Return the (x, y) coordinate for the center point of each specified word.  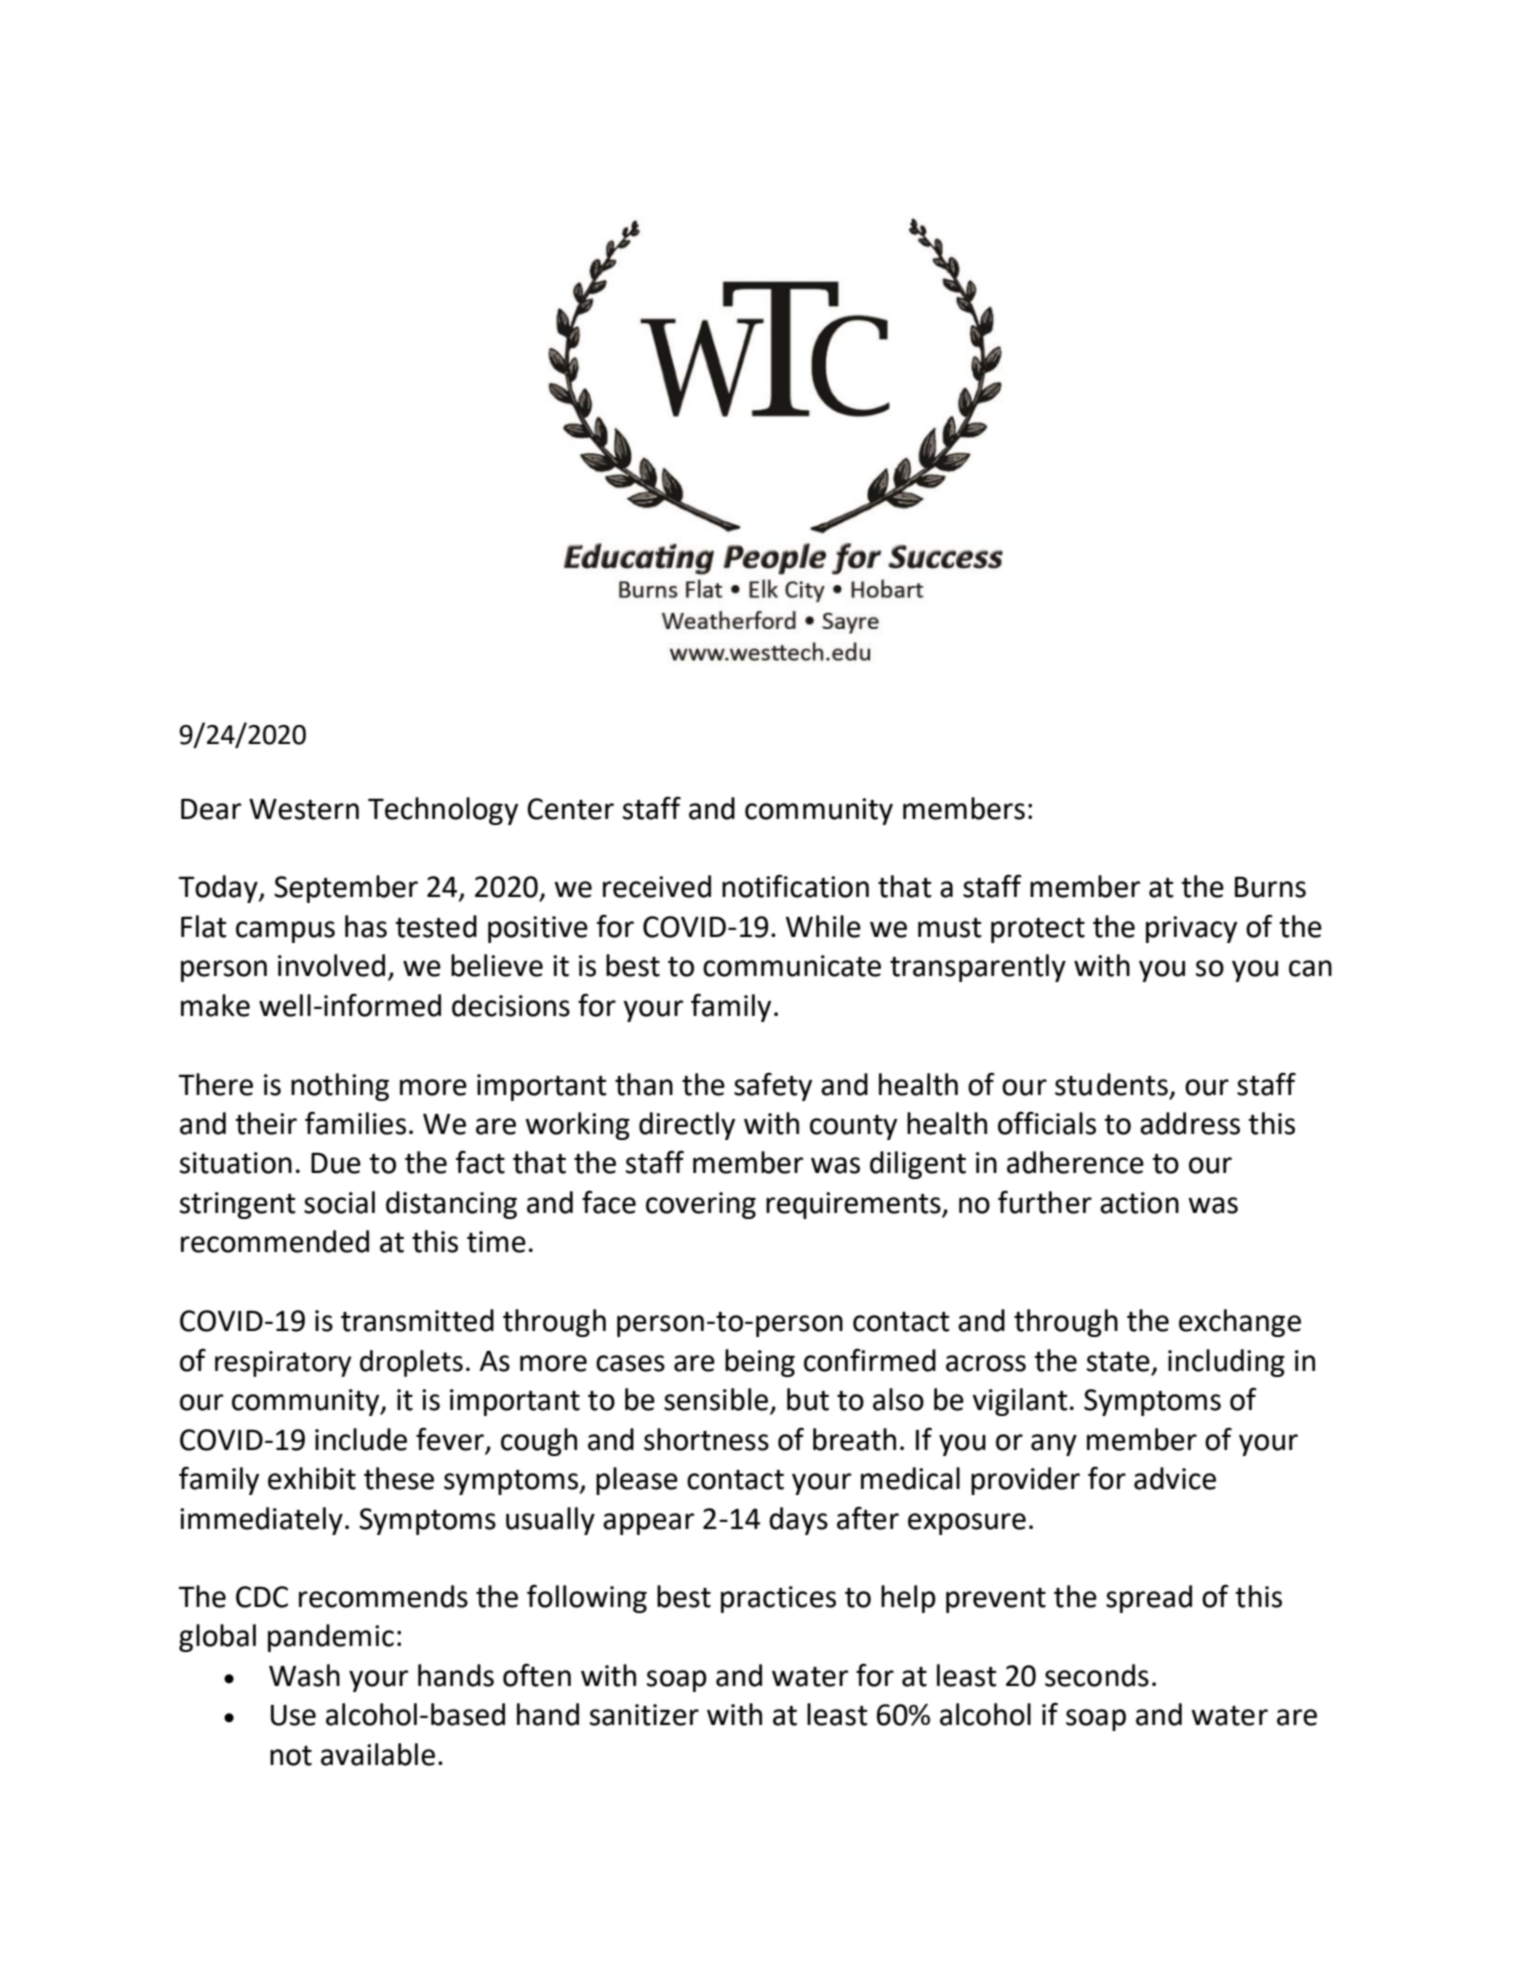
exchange (1240, 1323)
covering (701, 1205)
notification (795, 886)
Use (293, 1715)
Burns (1270, 887)
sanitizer (644, 1715)
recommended (275, 1241)
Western (304, 809)
